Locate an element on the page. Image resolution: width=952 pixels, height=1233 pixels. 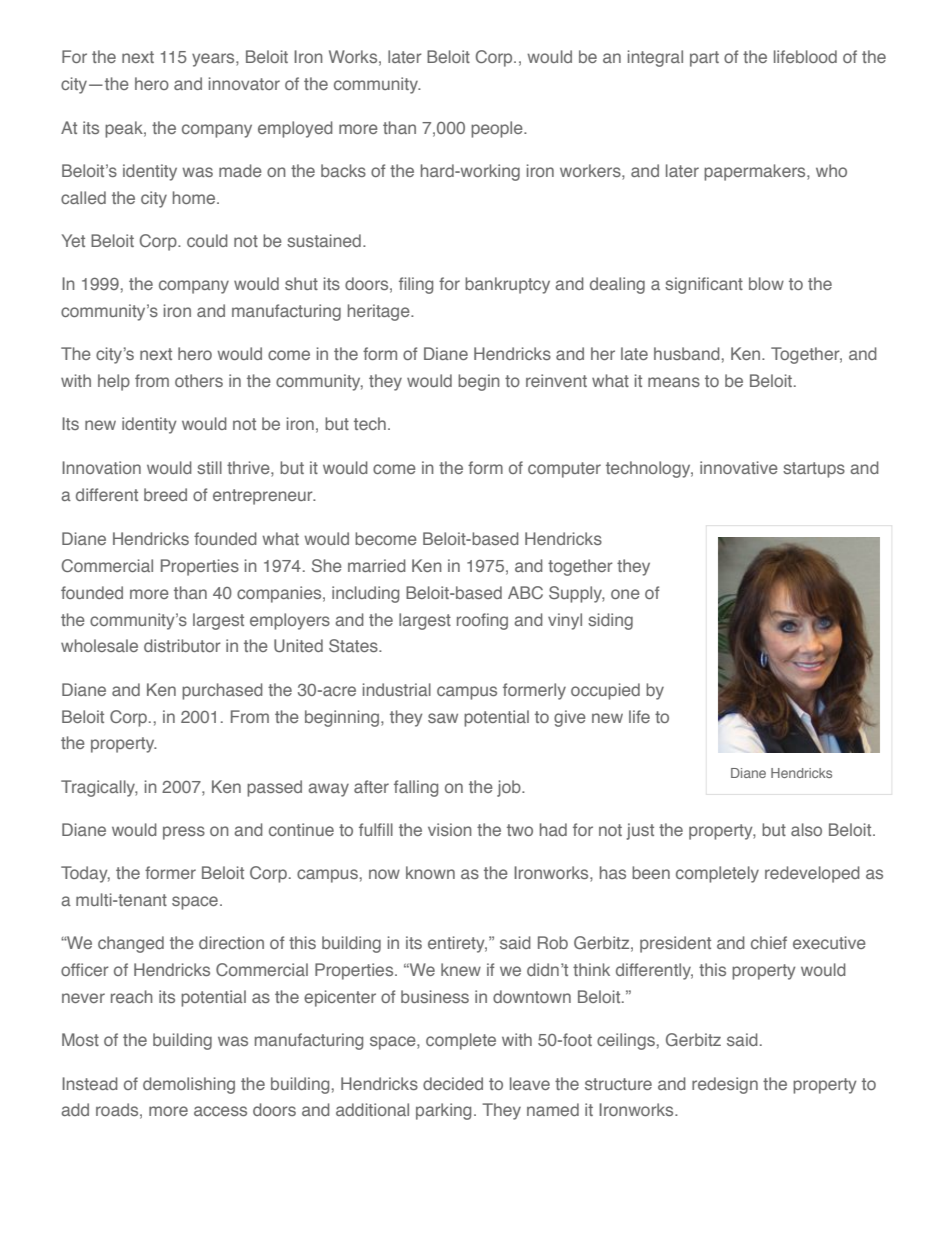
ABC is located at coordinates (525, 592).
